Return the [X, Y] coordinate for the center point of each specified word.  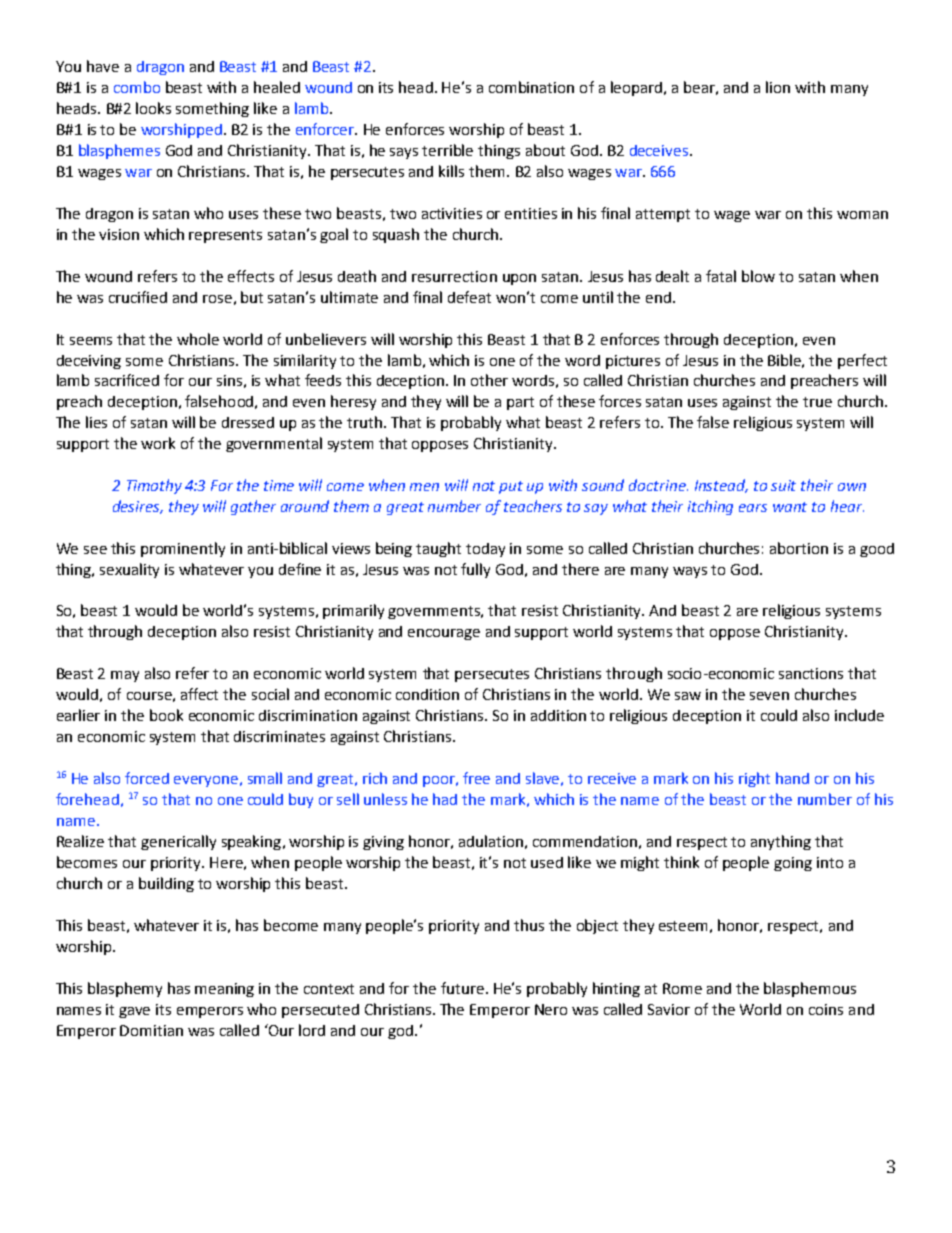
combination [531, 87]
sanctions [811, 673]
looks [153, 108]
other [489, 380]
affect [199, 694]
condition [427, 694]
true [817, 402]
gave [134, 1012]
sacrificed [127, 380]
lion [778, 87]
